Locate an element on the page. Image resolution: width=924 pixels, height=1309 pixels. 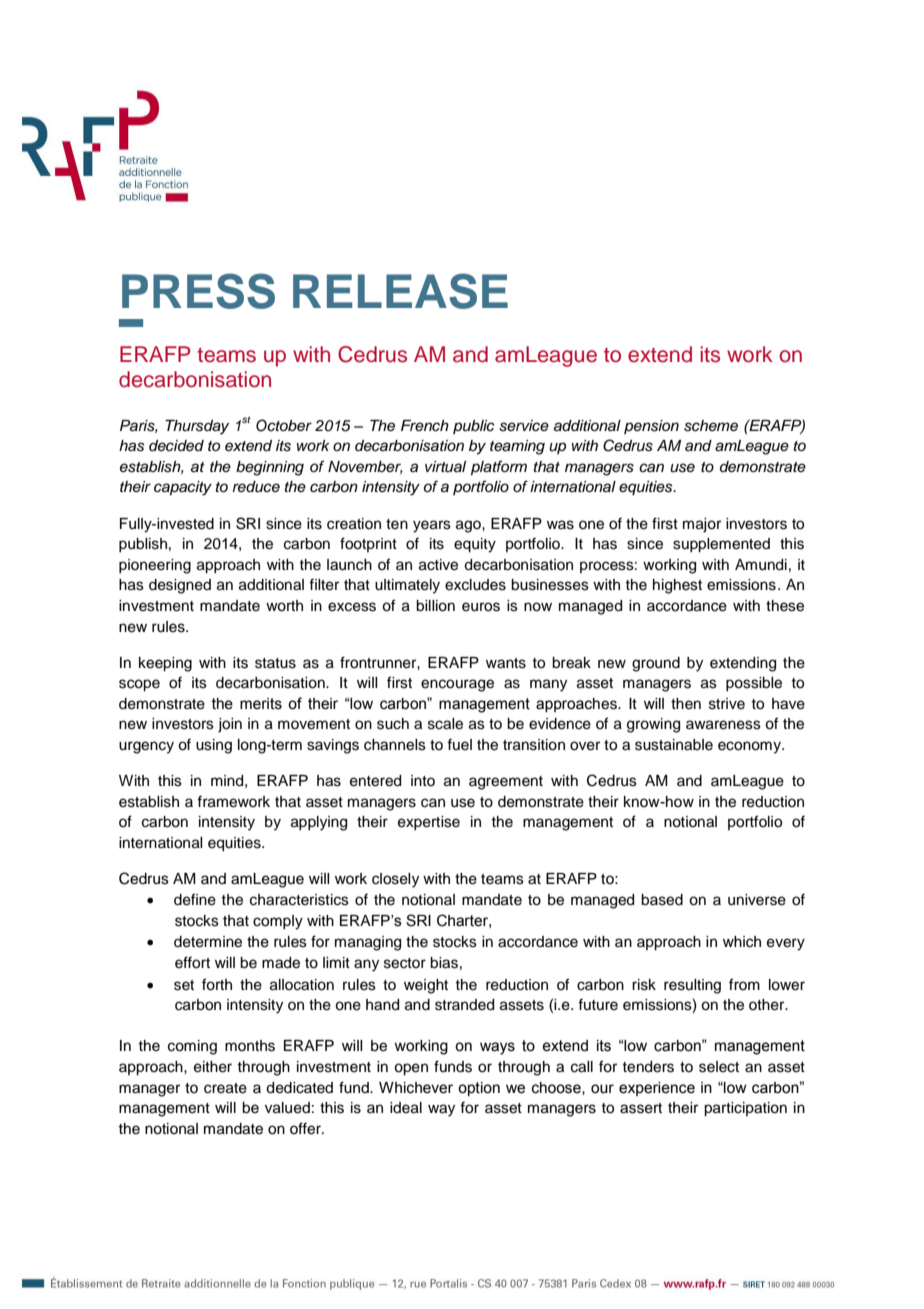
ago is located at coordinates (469, 526).
